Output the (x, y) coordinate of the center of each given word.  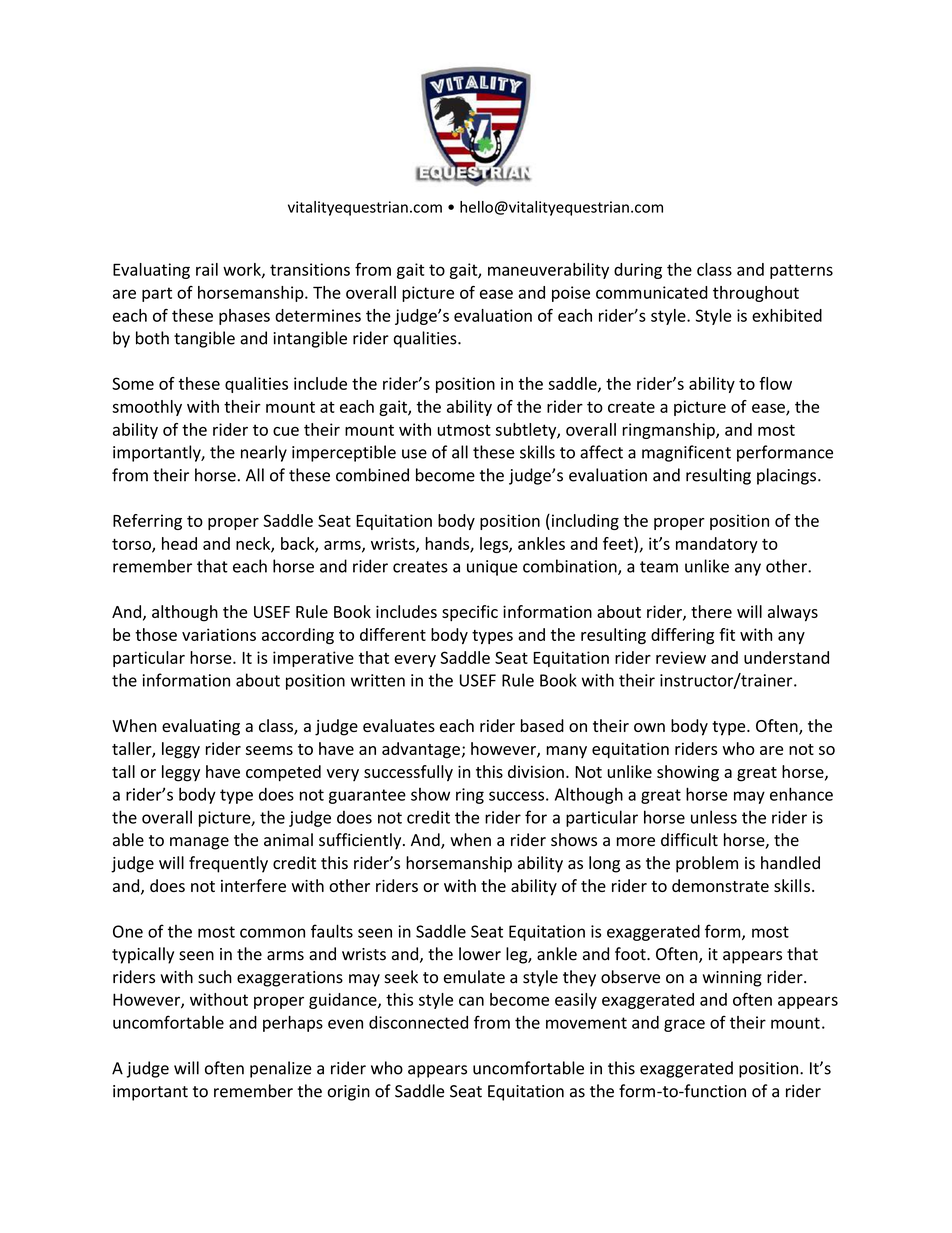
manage (199, 843)
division (536, 771)
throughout (756, 294)
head (179, 543)
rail (207, 269)
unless (714, 817)
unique (492, 568)
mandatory (717, 545)
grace (684, 1025)
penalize (281, 1069)
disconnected (418, 1022)
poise (571, 294)
